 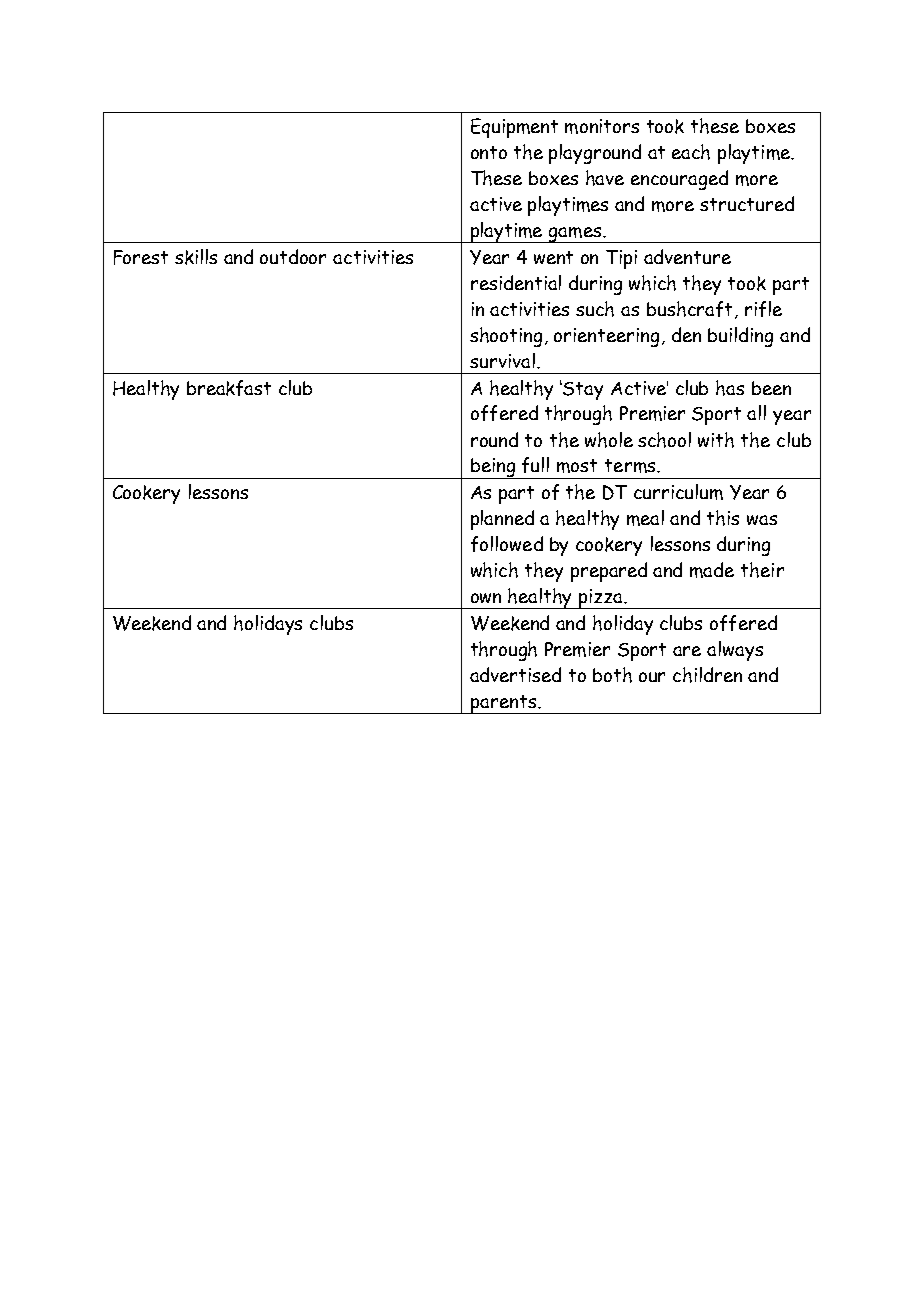 What do you see at coordinates (691, 152) in the screenshot?
I see `each` at bounding box center [691, 152].
